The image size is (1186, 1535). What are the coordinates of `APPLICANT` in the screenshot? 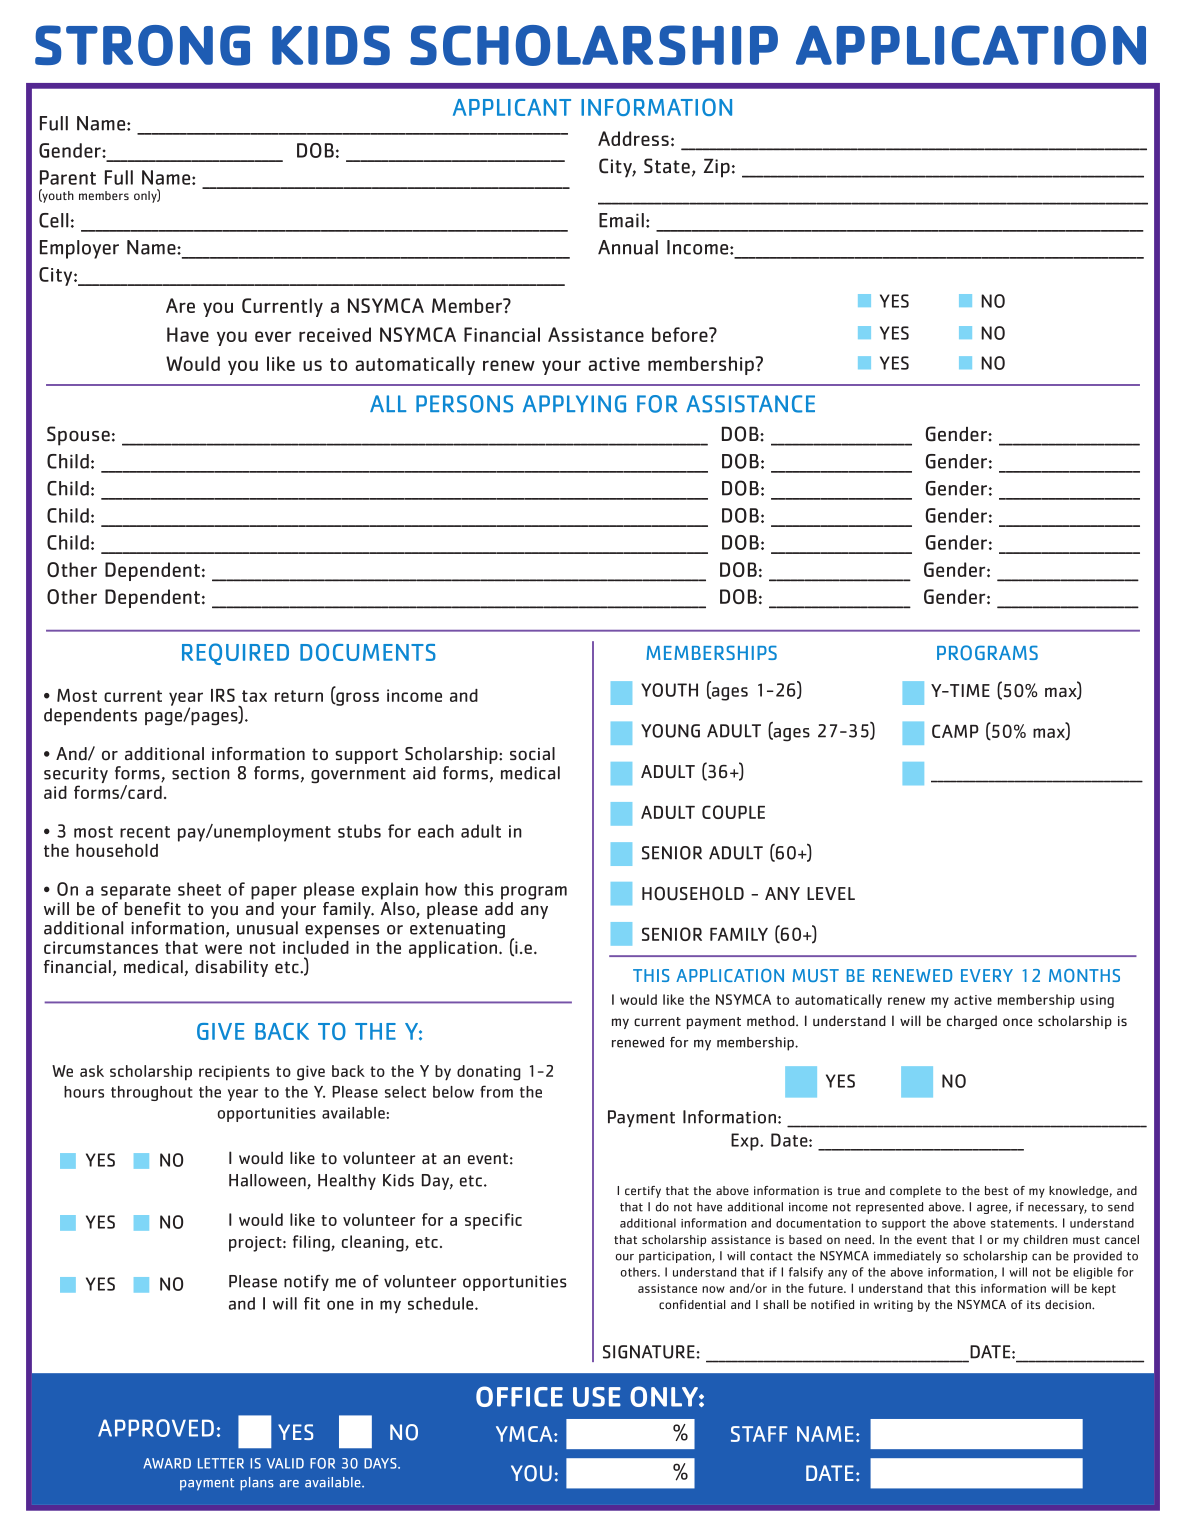 It's located at (512, 107).
